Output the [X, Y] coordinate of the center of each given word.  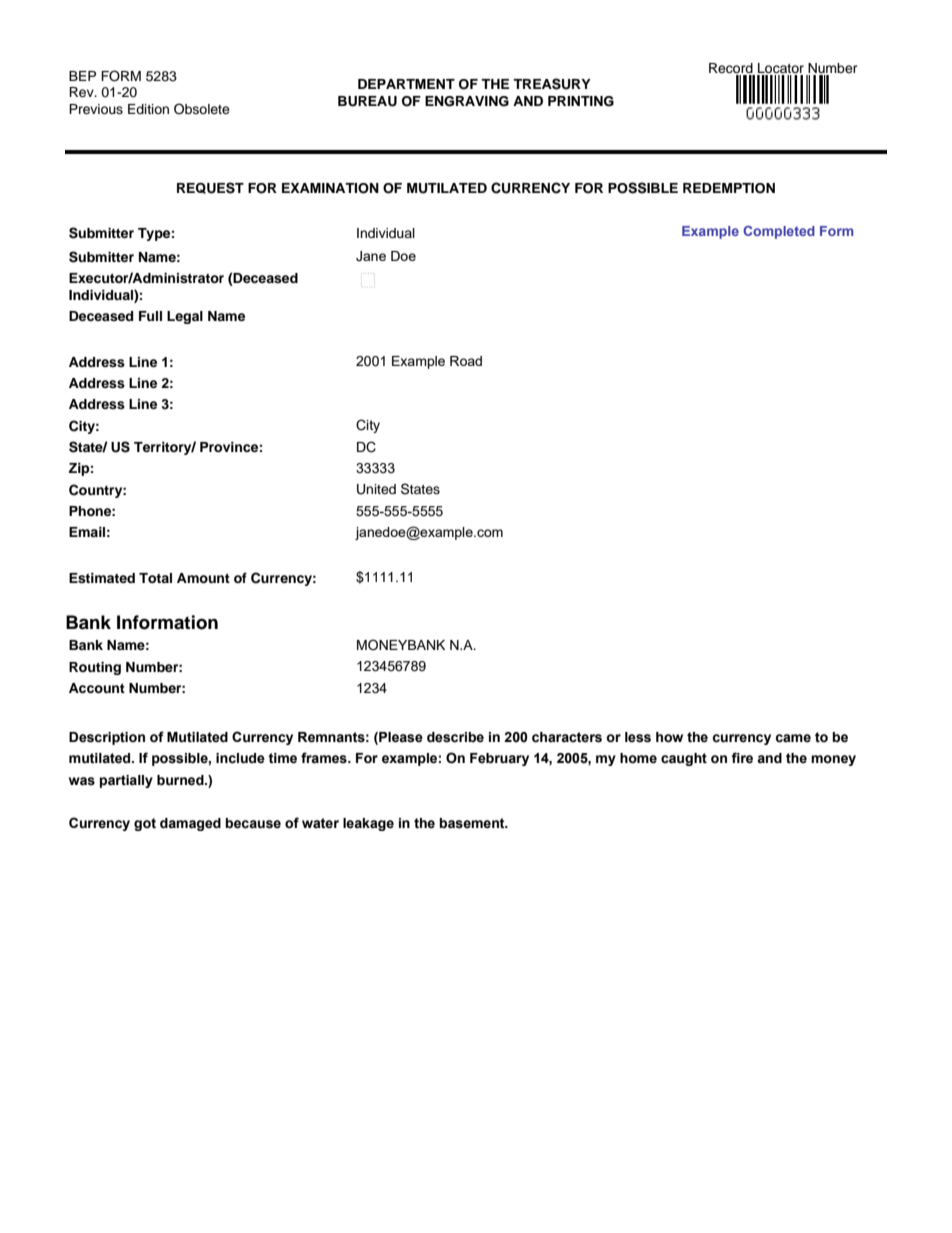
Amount [203, 578]
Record [731, 68]
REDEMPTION [729, 188]
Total [155, 578]
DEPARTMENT [406, 84]
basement [473, 823]
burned [181, 780]
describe [455, 737]
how [669, 737]
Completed [779, 232]
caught [684, 759]
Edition [148, 109]
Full [150, 316]
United [376, 489]
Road [466, 361]
